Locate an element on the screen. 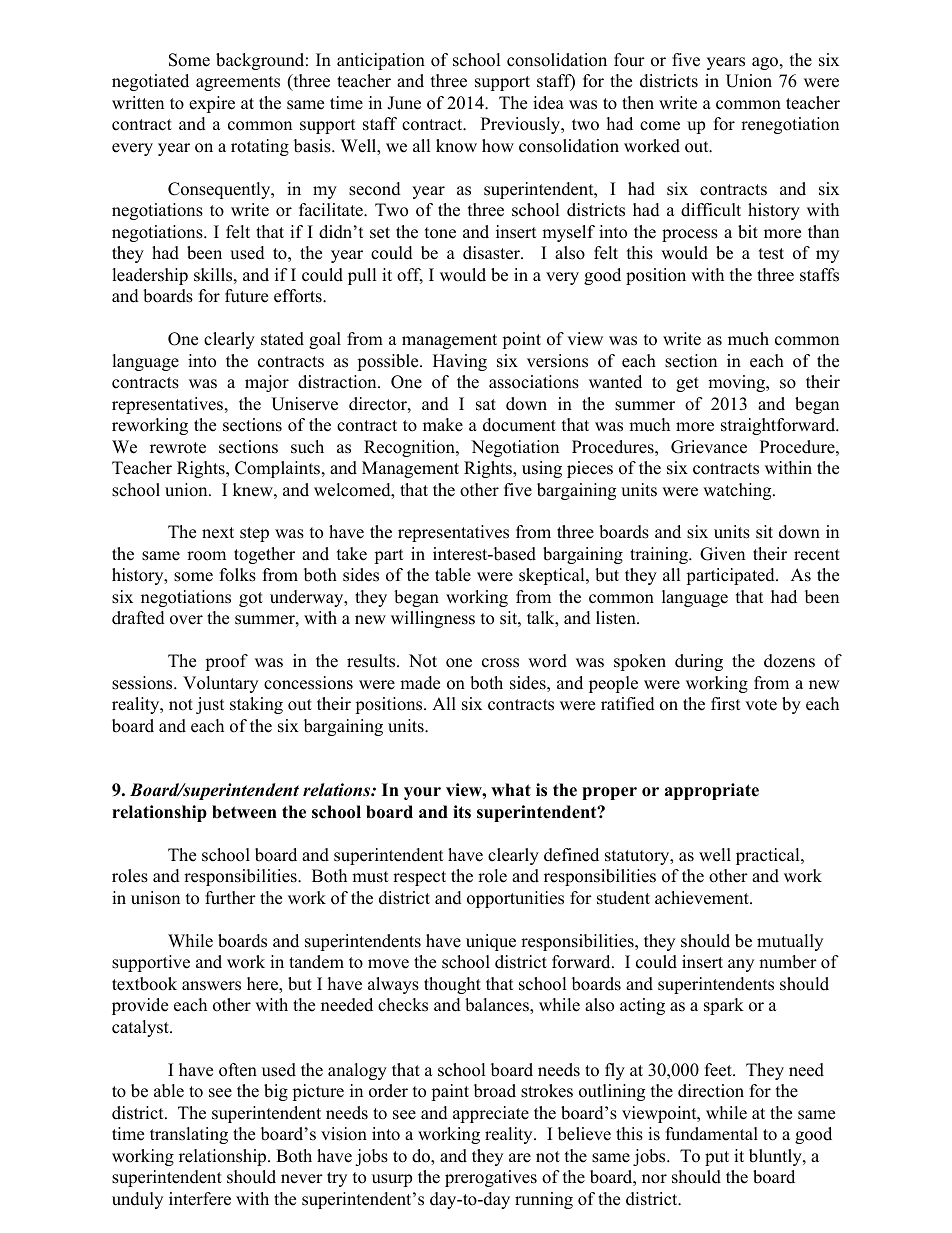 This screenshot has height=1233, width=952. test is located at coordinates (771, 254).
